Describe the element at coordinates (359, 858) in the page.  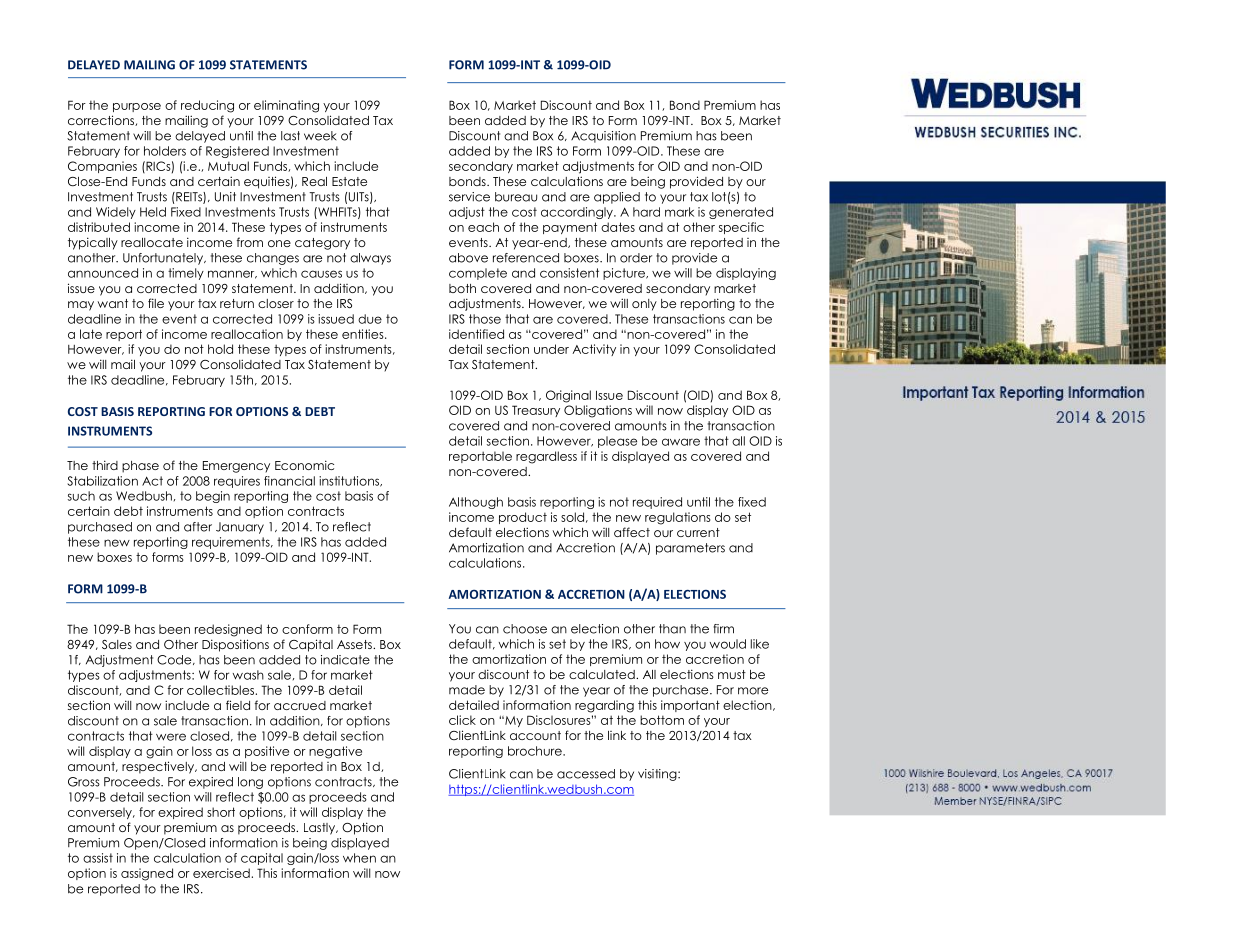
I see `when` at that location.
